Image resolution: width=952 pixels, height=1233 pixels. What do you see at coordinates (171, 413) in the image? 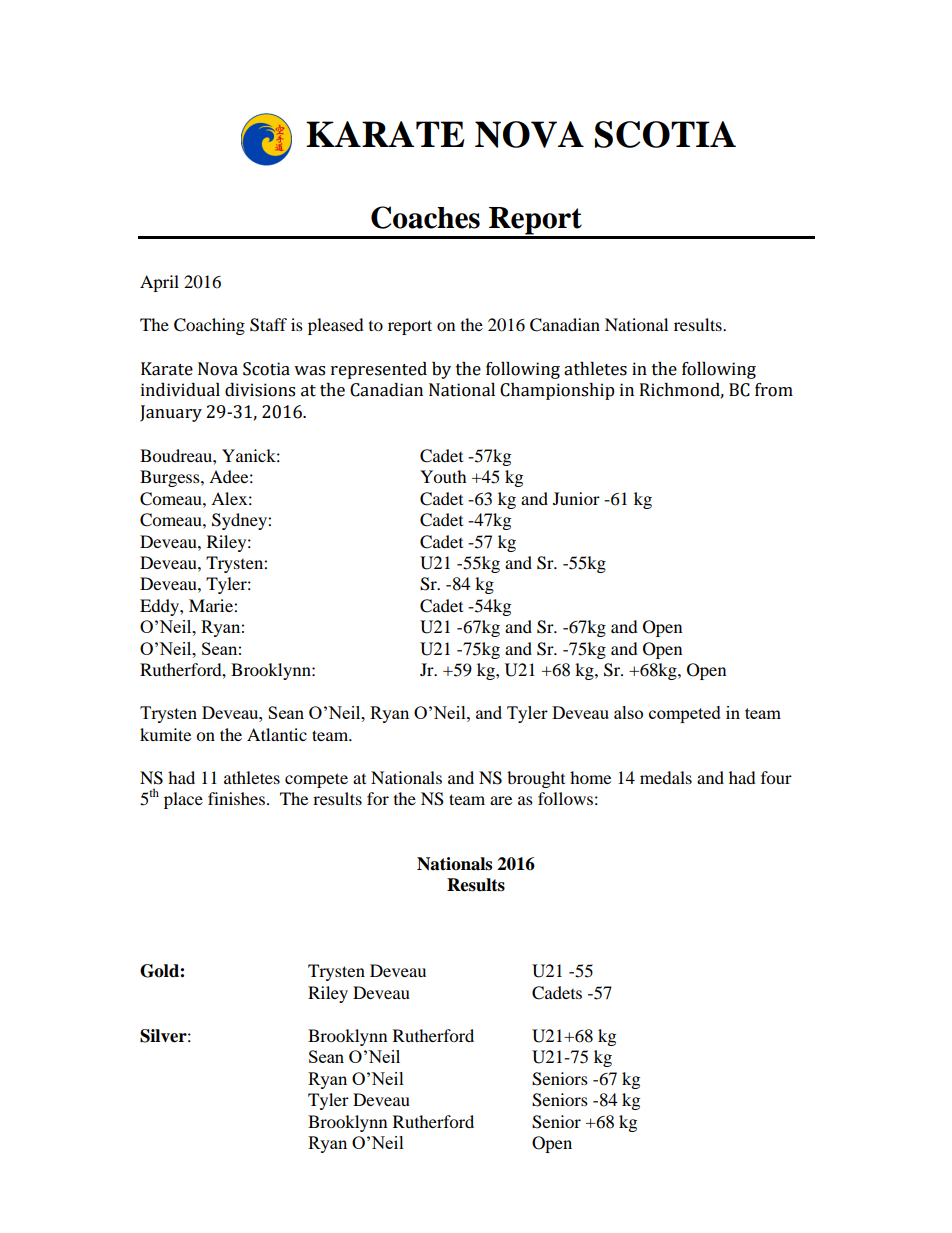
I see `January` at bounding box center [171, 413].
